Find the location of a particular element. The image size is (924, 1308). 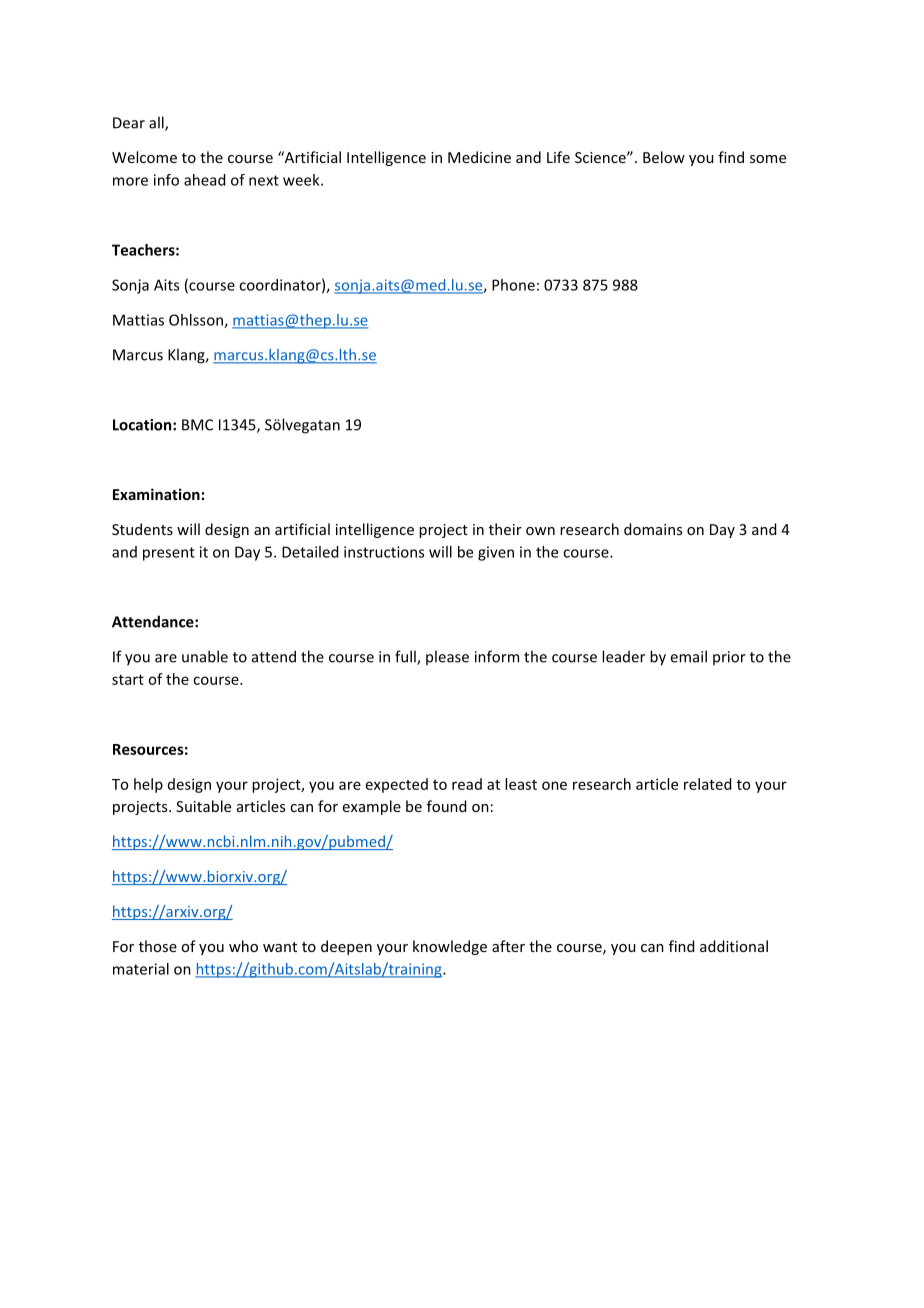

who is located at coordinates (243, 946).
